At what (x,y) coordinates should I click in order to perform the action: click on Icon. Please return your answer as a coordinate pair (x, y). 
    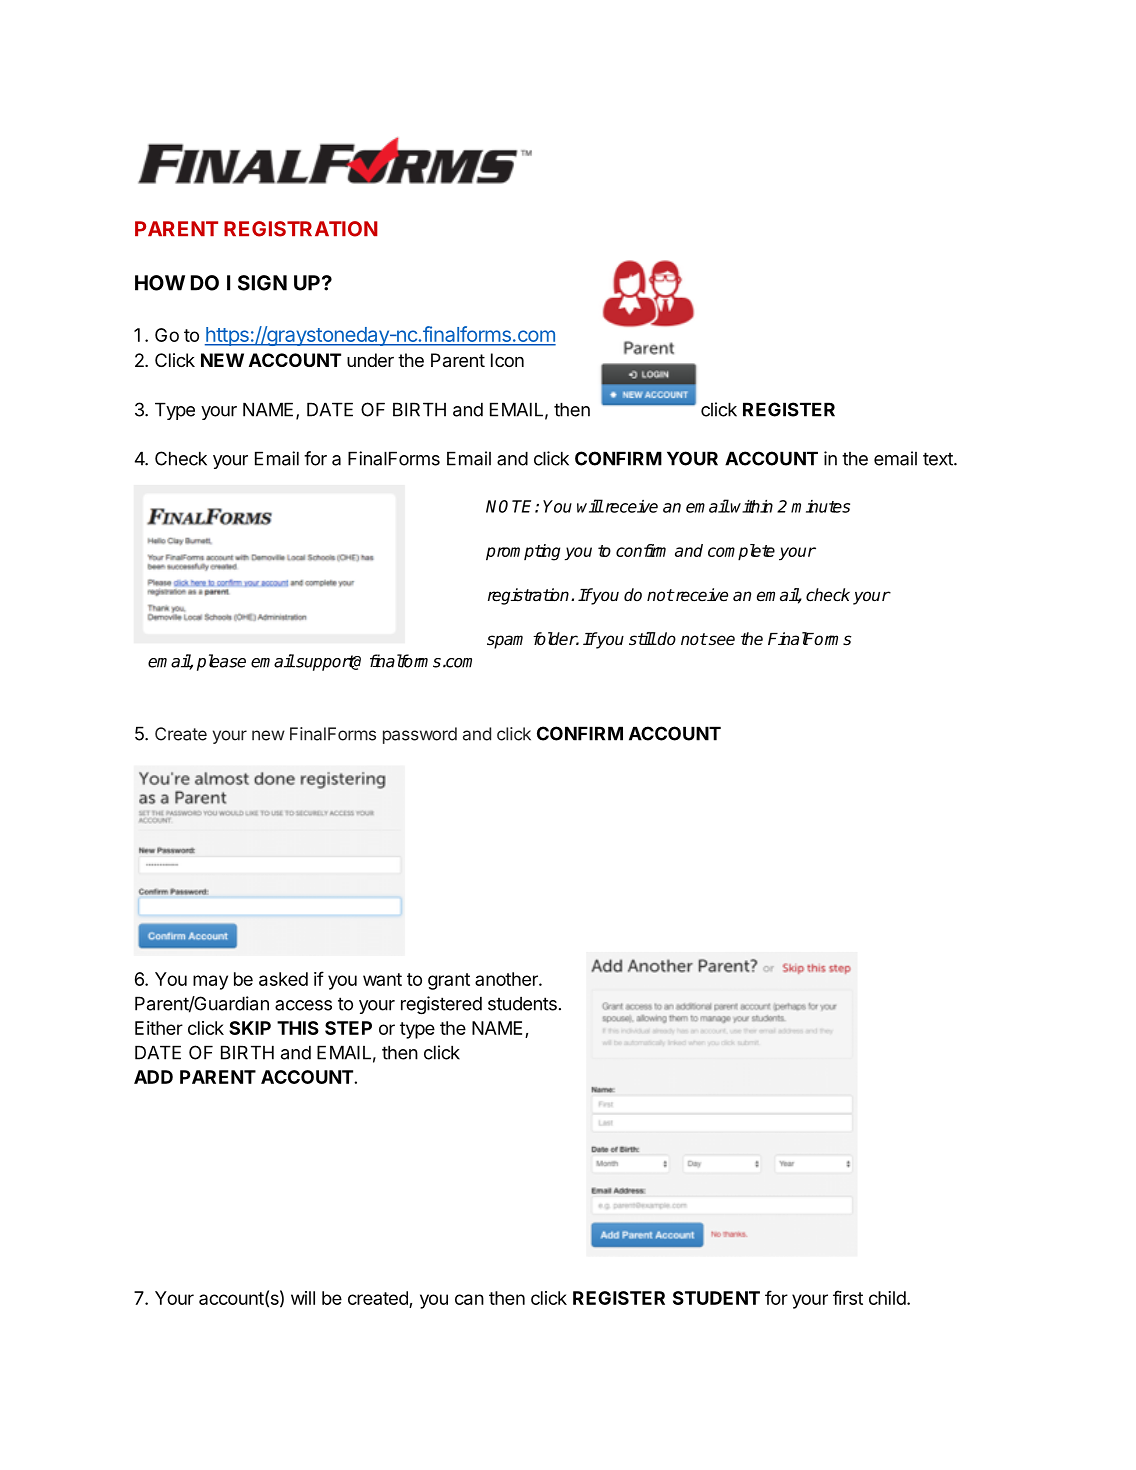
    Looking at the image, I should click on (507, 360).
